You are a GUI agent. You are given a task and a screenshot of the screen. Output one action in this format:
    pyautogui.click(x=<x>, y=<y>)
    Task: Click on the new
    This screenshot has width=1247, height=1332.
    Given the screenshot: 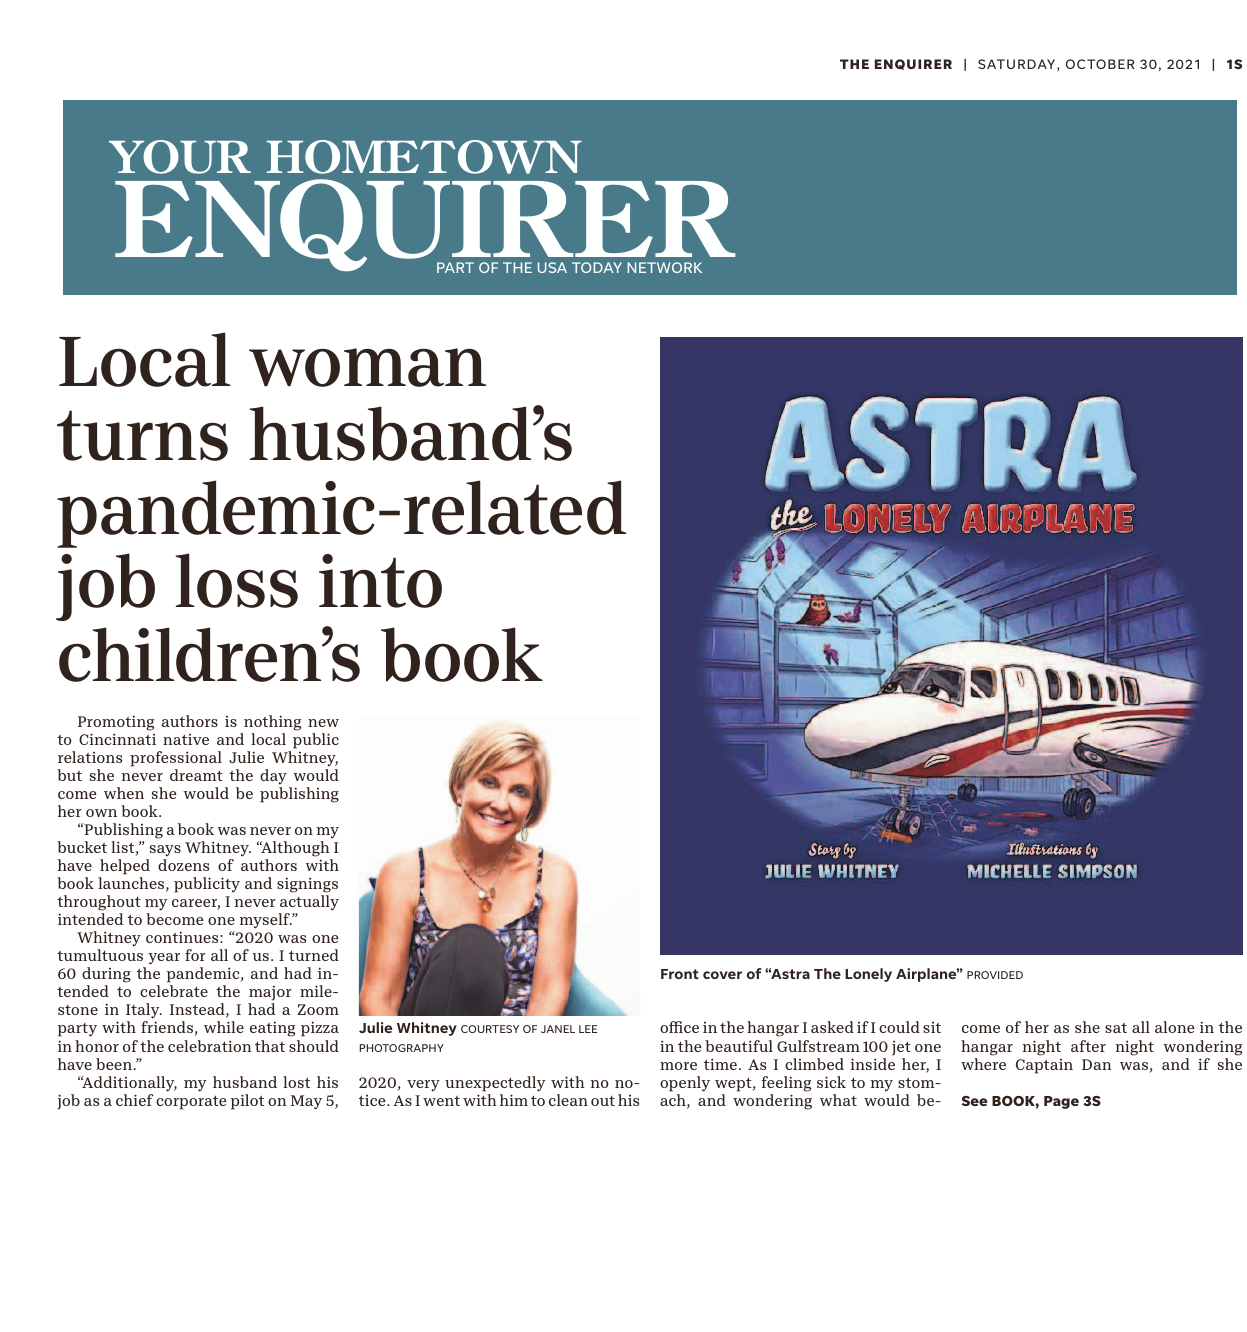 What is the action you would take?
    pyautogui.click(x=323, y=723)
